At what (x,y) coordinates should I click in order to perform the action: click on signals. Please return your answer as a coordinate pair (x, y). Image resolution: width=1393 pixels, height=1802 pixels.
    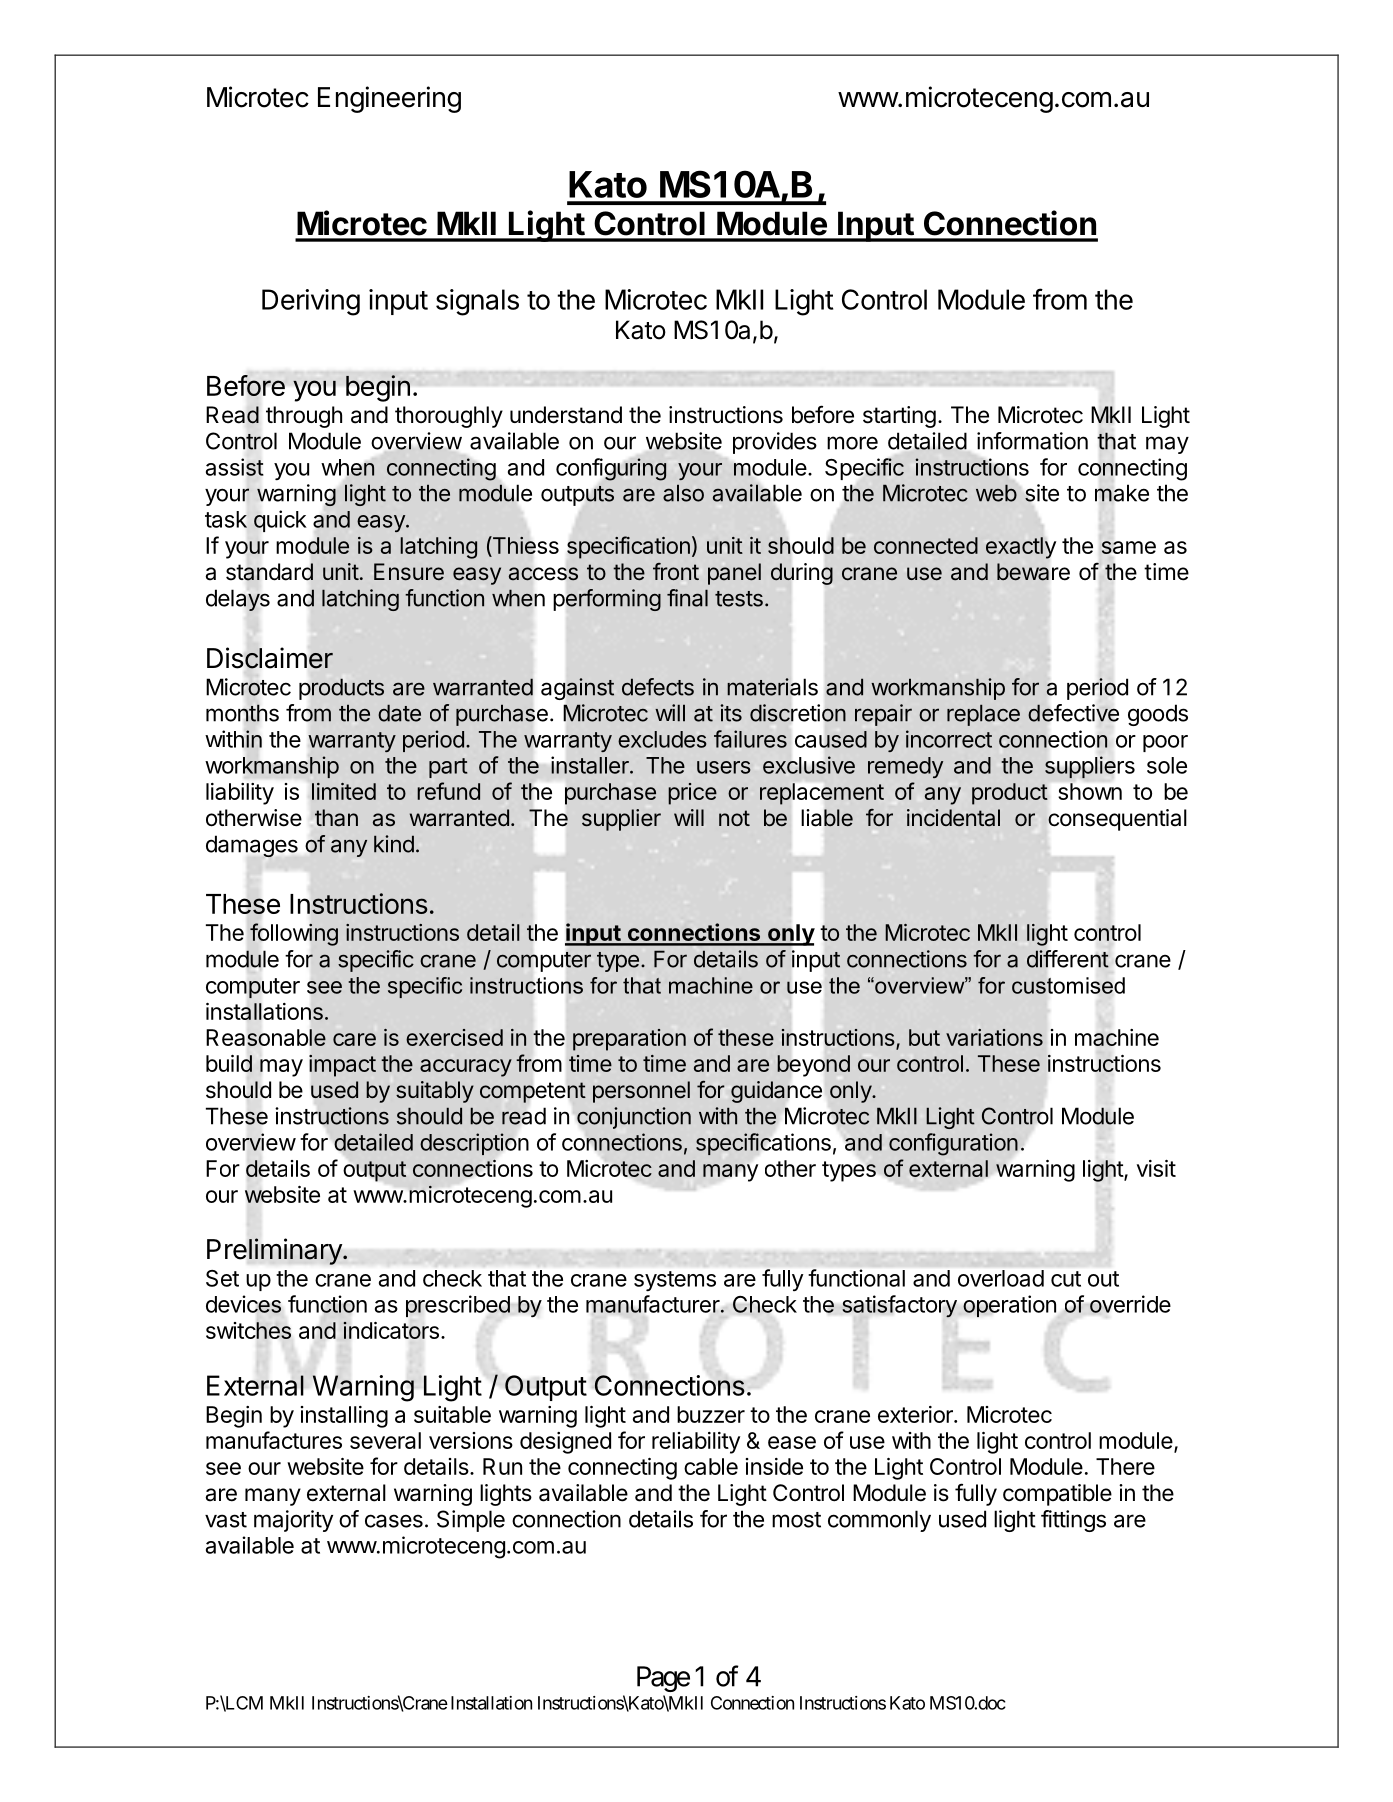
    Looking at the image, I should click on (477, 302).
